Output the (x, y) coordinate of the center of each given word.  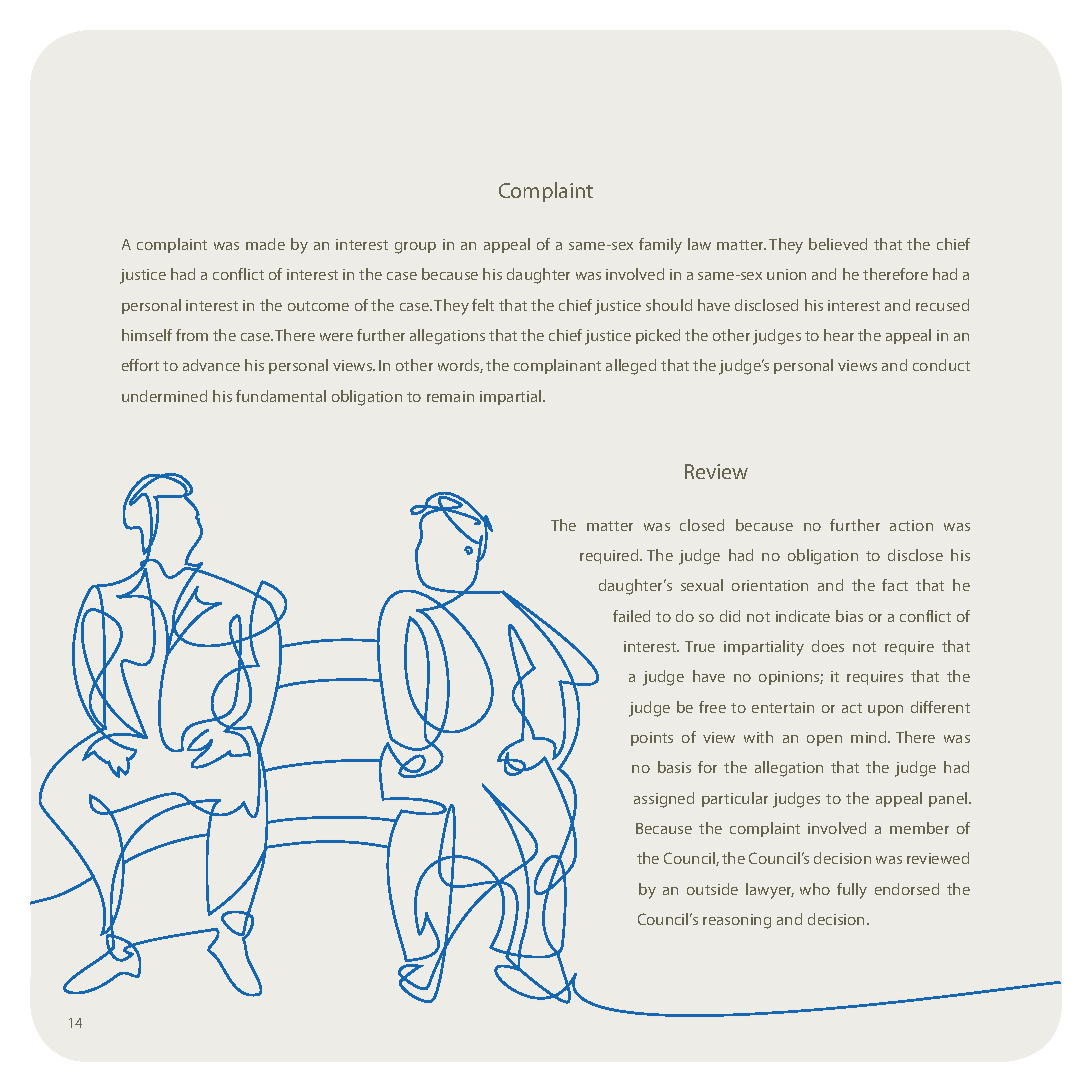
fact (895, 585)
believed (838, 244)
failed (631, 616)
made (265, 244)
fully (852, 891)
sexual (702, 585)
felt (483, 305)
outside (712, 889)
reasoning (737, 921)
